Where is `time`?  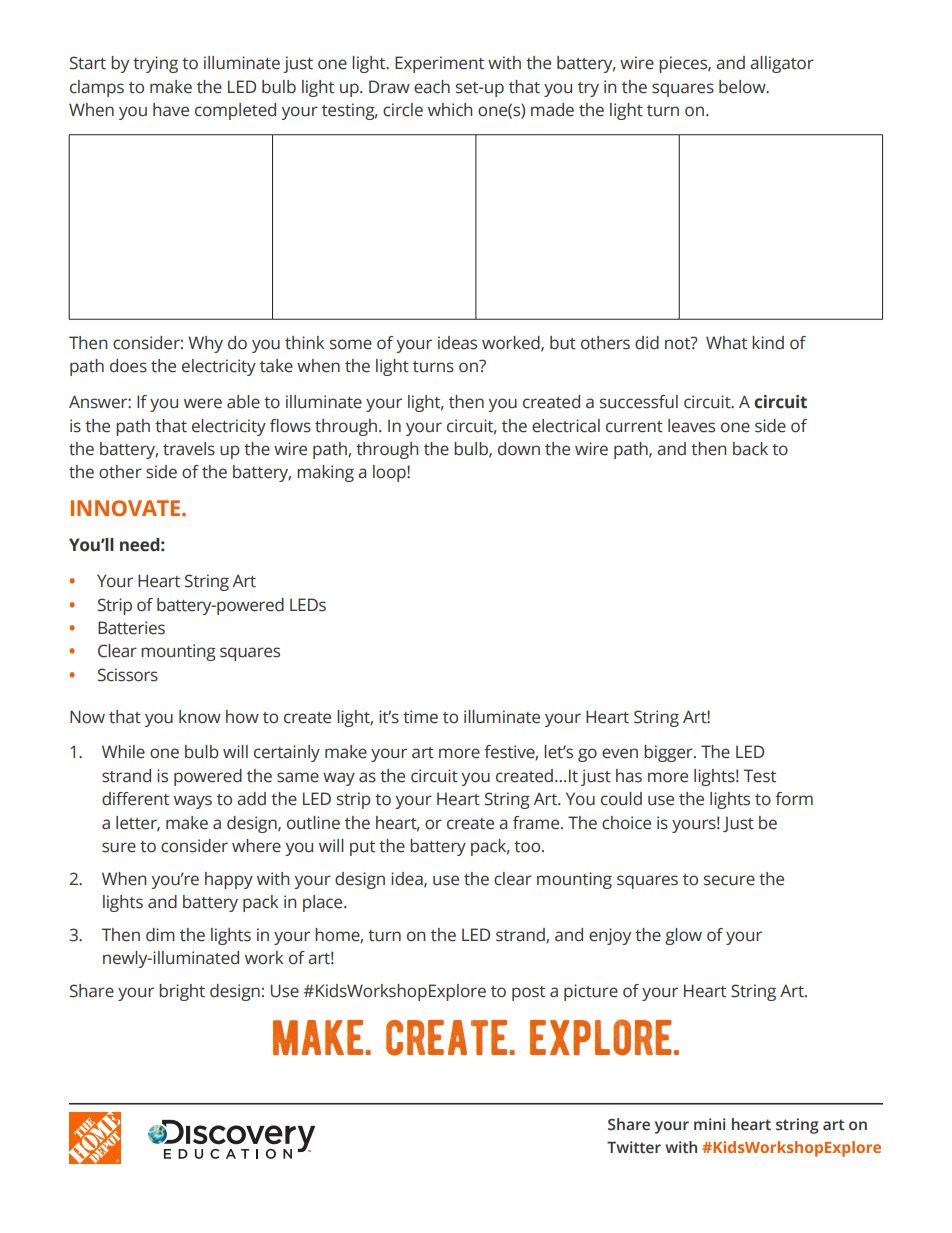
time is located at coordinates (420, 717).
